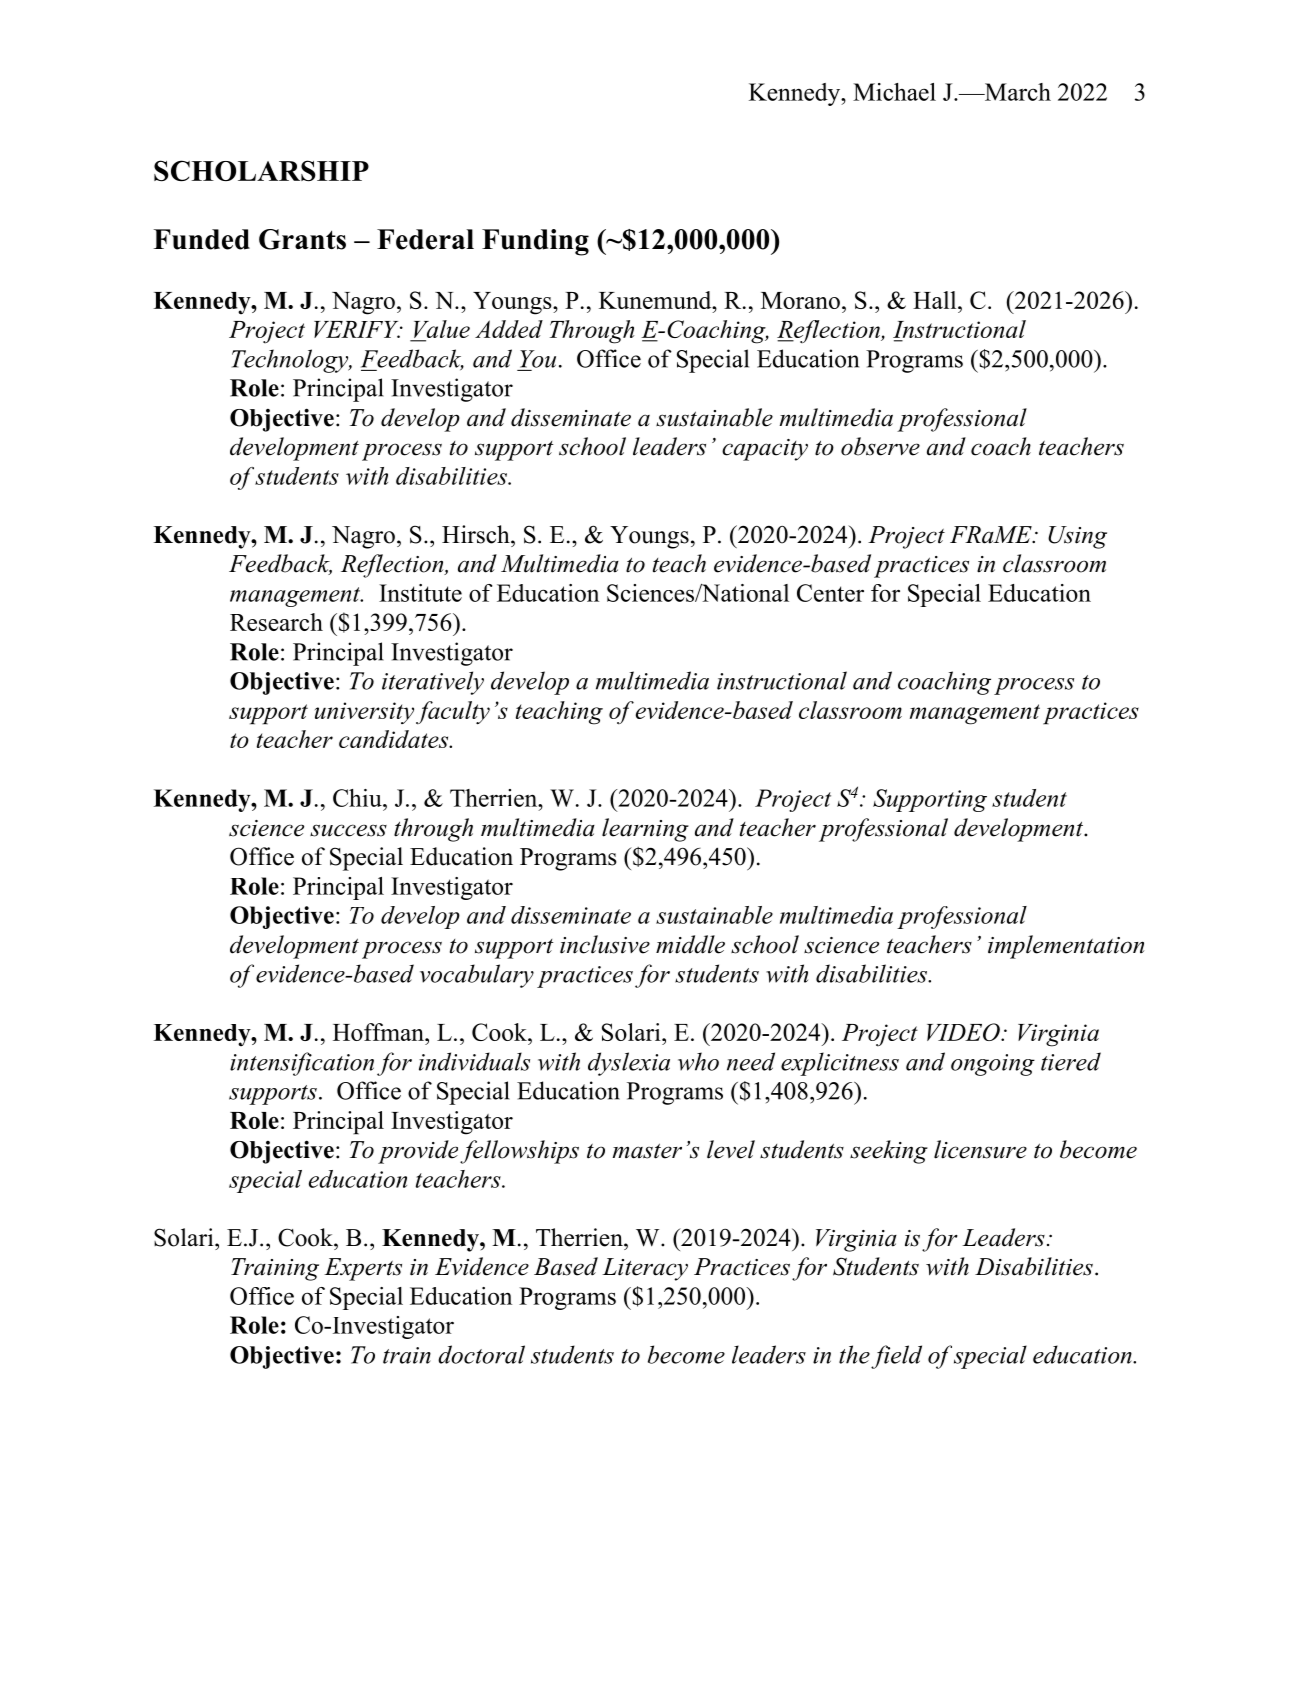  What do you see at coordinates (830, 593) in the page?
I see `Center` at bounding box center [830, 593].
